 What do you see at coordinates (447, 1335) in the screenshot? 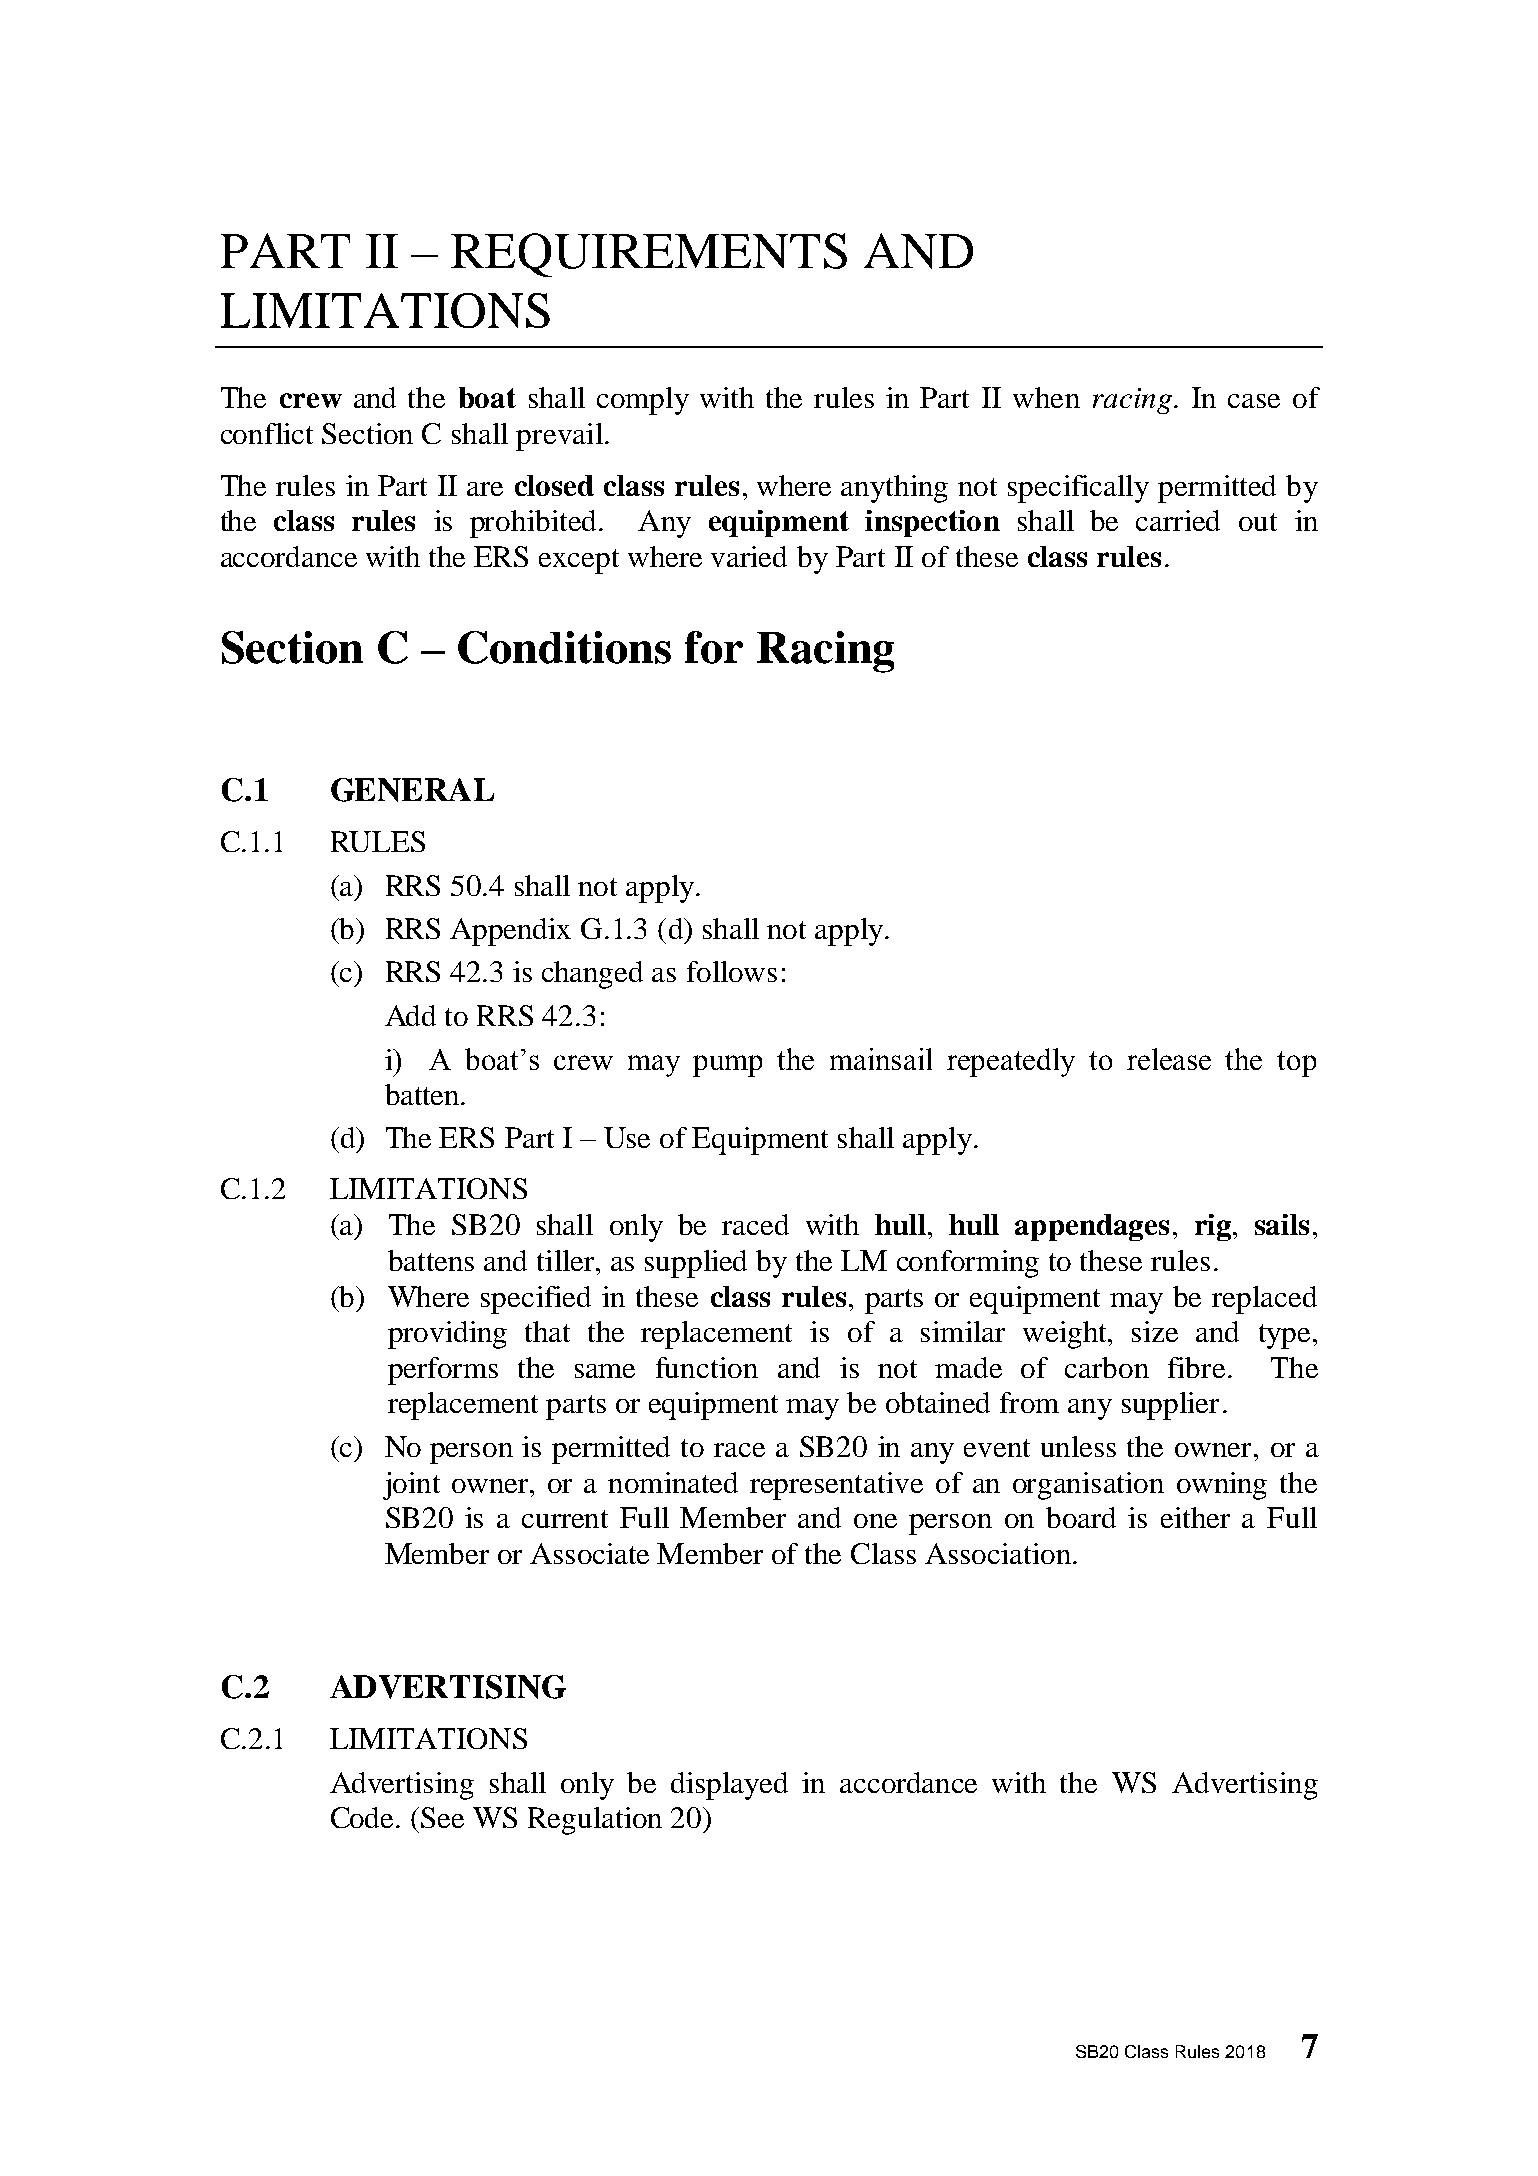
I see `providing` at bounding box center [447, 1335].
